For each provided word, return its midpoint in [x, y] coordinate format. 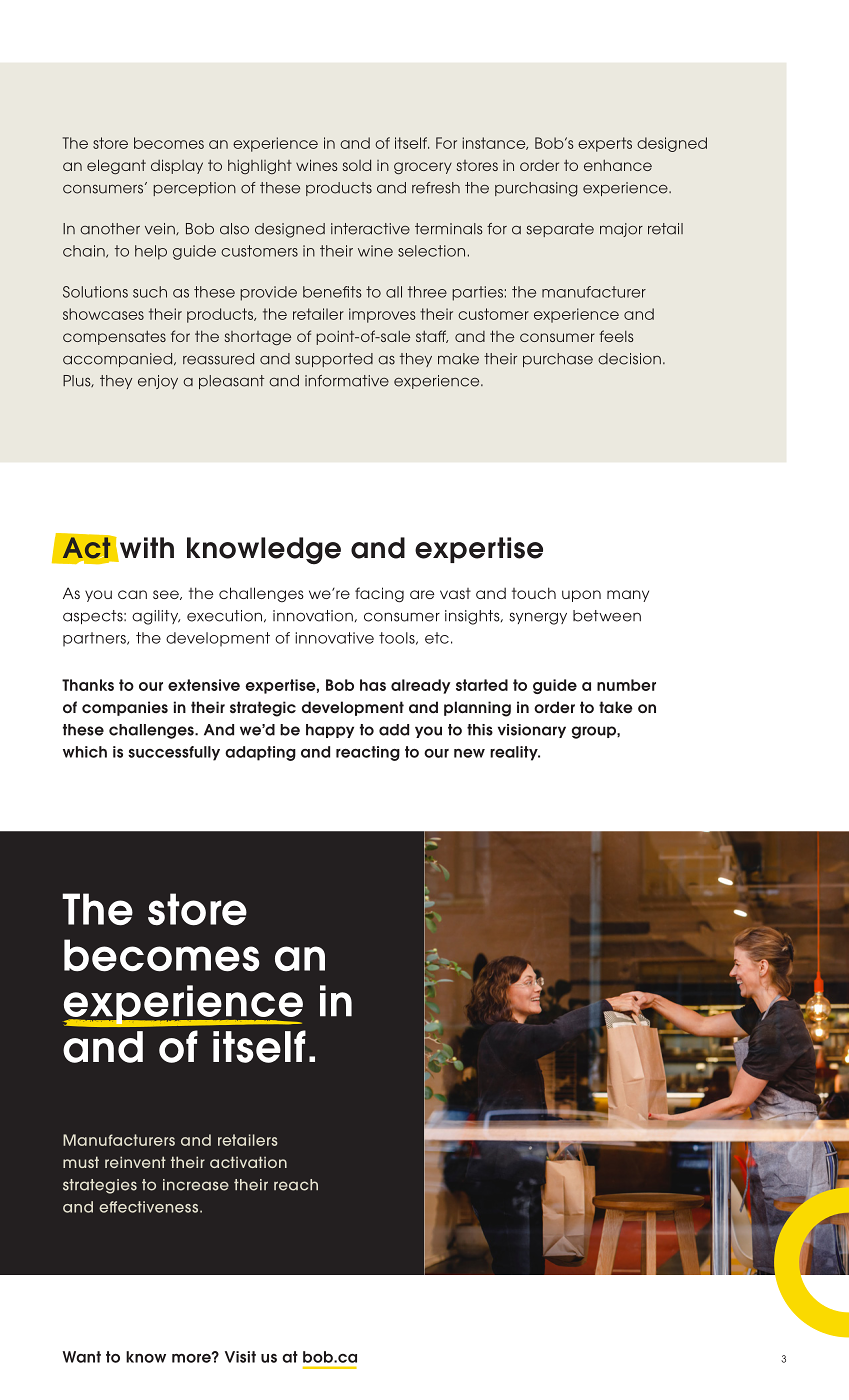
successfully [174, 753]
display [177, 166]
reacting [368, 753]
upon [581, 596]
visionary [532, 731]
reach [296, 1185]
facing [379, 595]
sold [357, 165]
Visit [240, 1357]
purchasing [536, 189]
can [132, 594]
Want [81, 1357]
